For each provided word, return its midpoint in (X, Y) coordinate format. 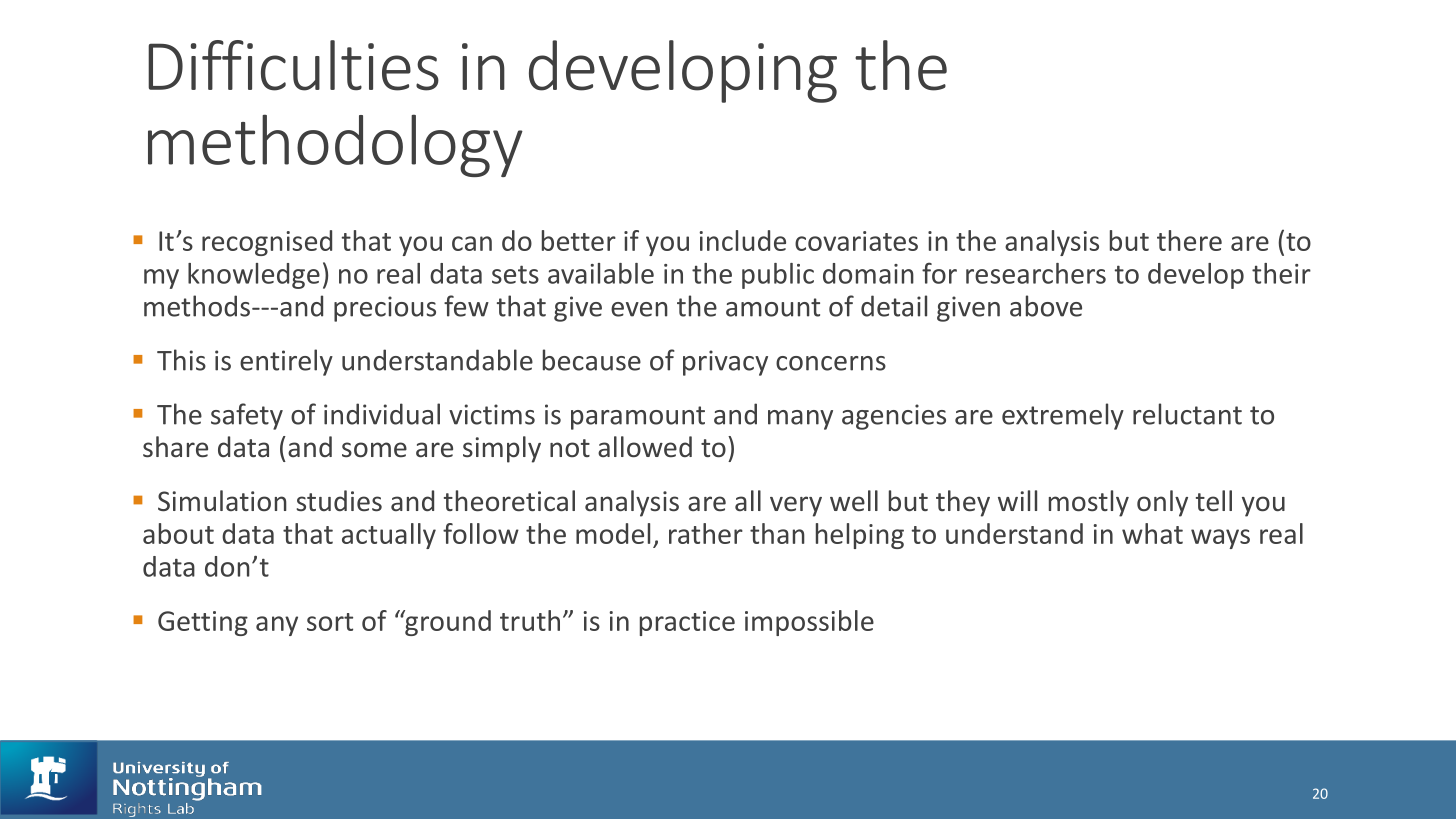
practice (687, 623)
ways (1220, 539)
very (796, 506)
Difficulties (293, 65)
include (742, 240)
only (1162, 503)
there (1189, 240)
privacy (725, 363)
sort (330, 622)
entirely (286, 362)
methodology (335, 145)
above (1046, 306)
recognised (267, 243)
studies (339, 501)
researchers (1036, 273)
